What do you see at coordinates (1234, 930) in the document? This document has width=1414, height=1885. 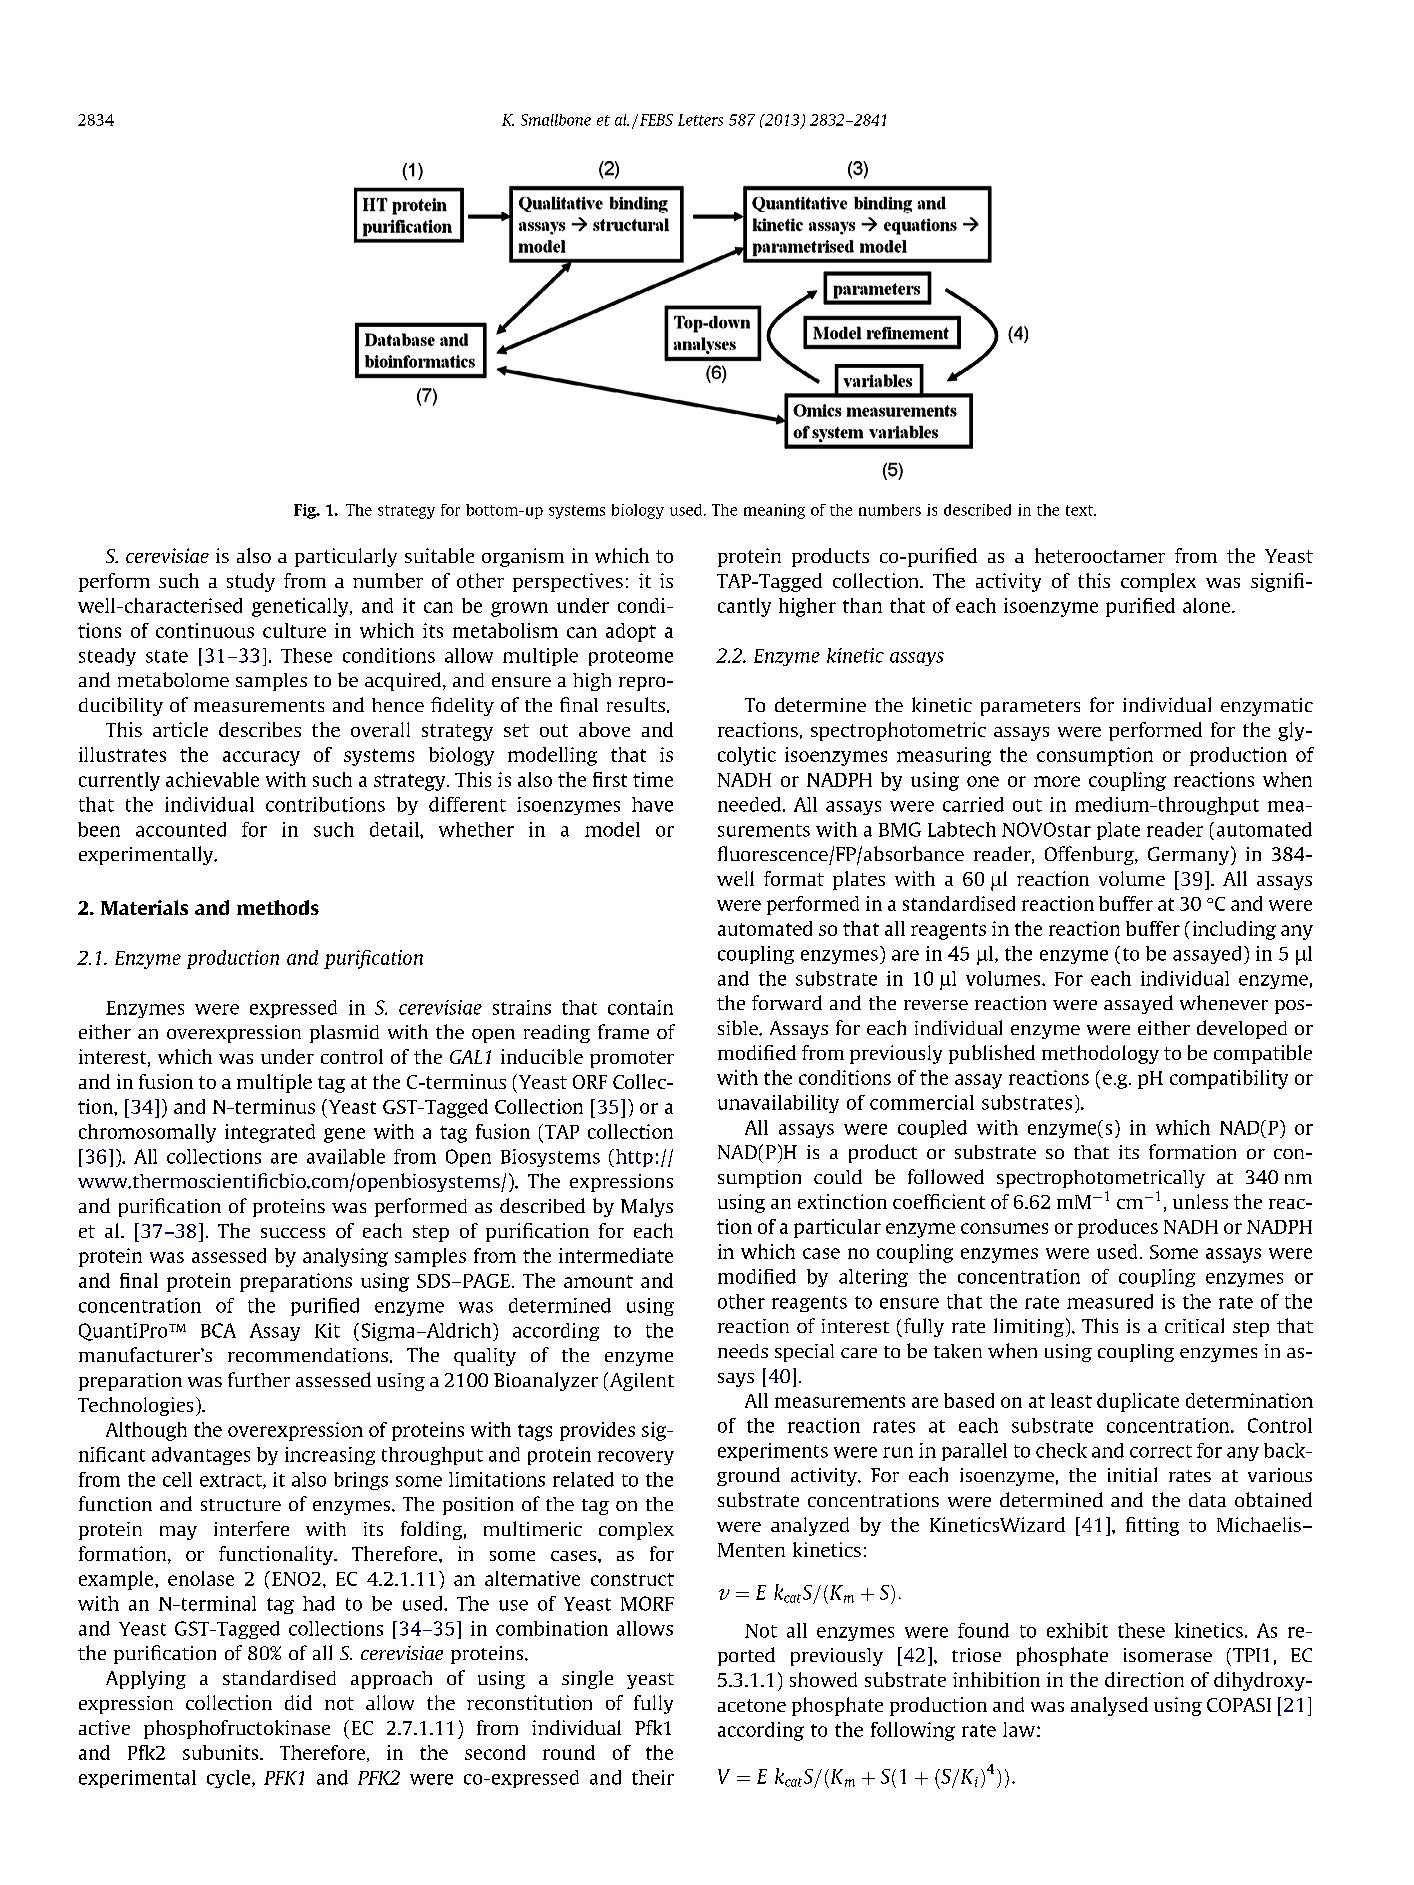 I see `including` at bounding box center [1234, 930].
